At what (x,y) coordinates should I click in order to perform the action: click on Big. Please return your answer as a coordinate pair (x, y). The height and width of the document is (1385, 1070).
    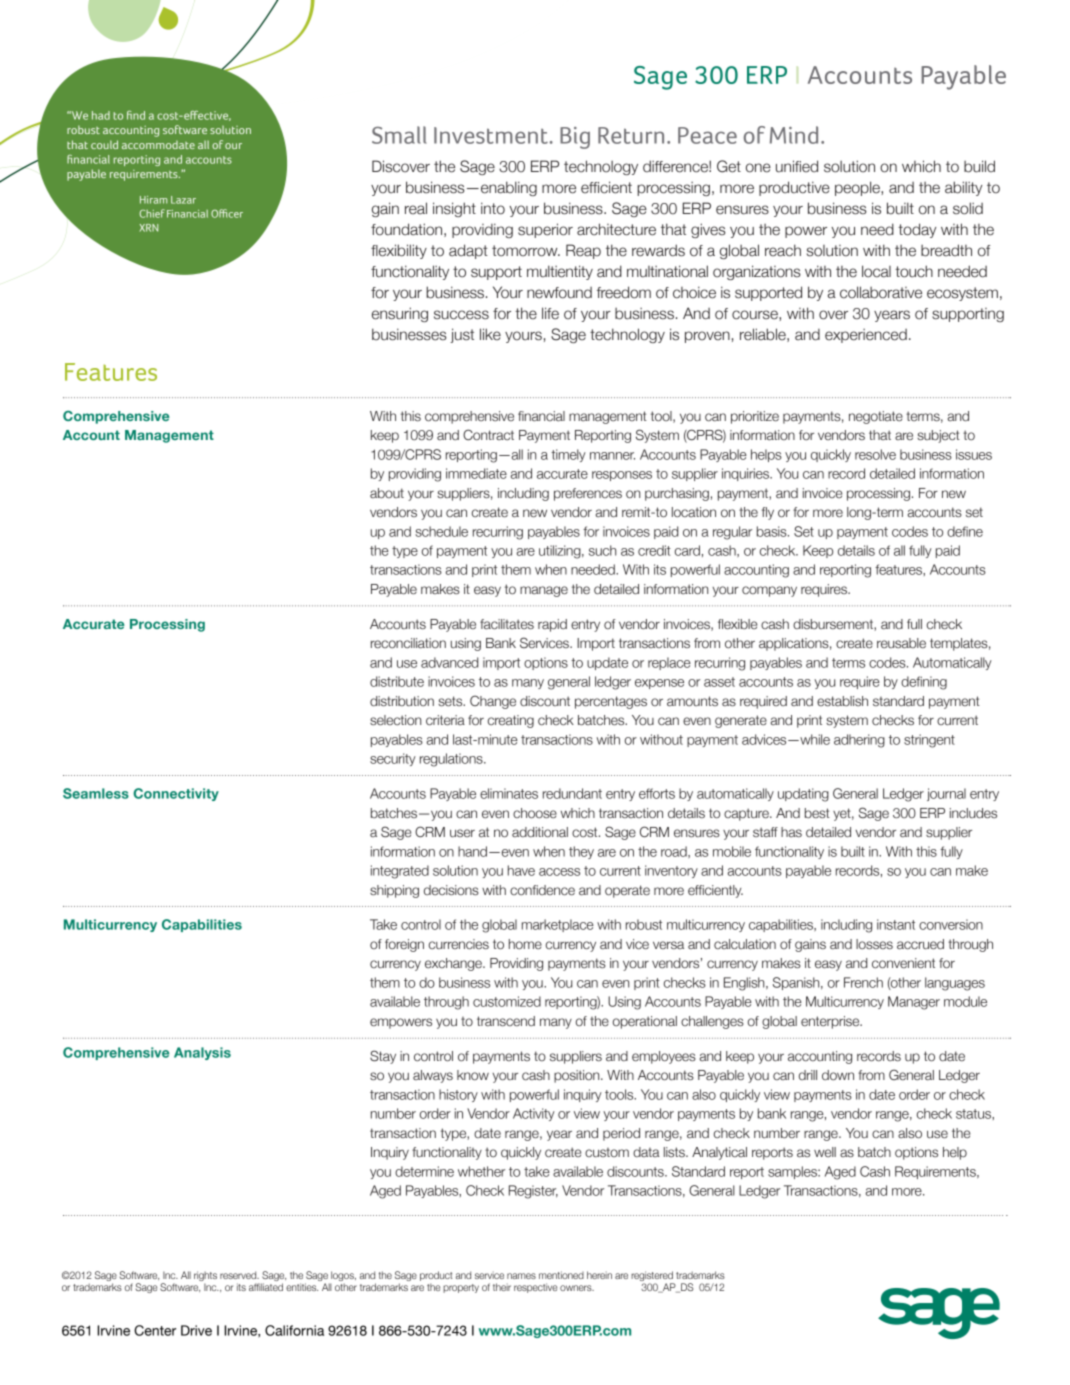
    Looking at the image, I should click on (575, 138).
